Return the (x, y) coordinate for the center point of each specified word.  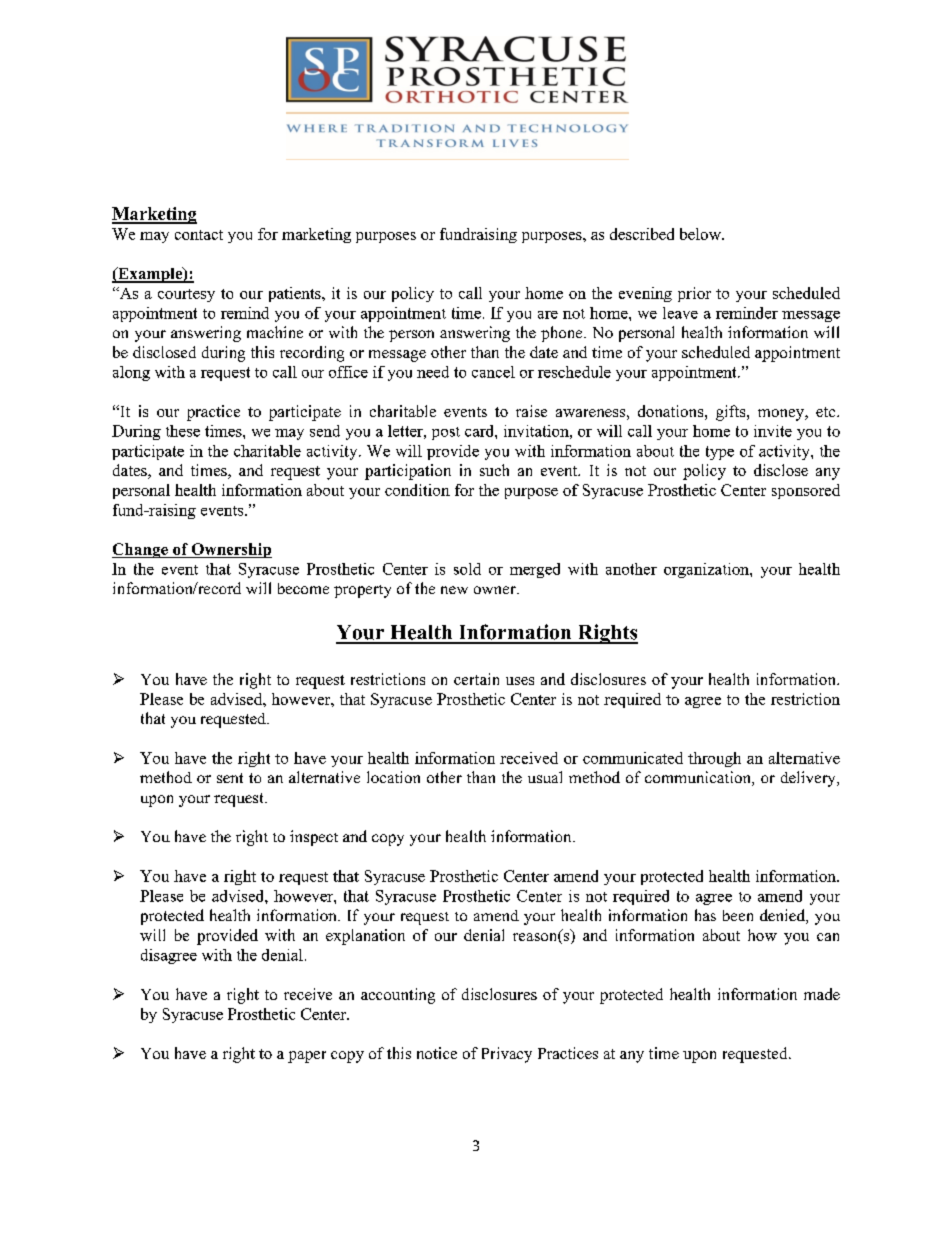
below (701, 234)
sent (230, 778)
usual (545, 777)
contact (199, 235)
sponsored (806, 491)
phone (563, 334)
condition (417, 490)
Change (141, 550)
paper (307, 1057)
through (714, 759)
